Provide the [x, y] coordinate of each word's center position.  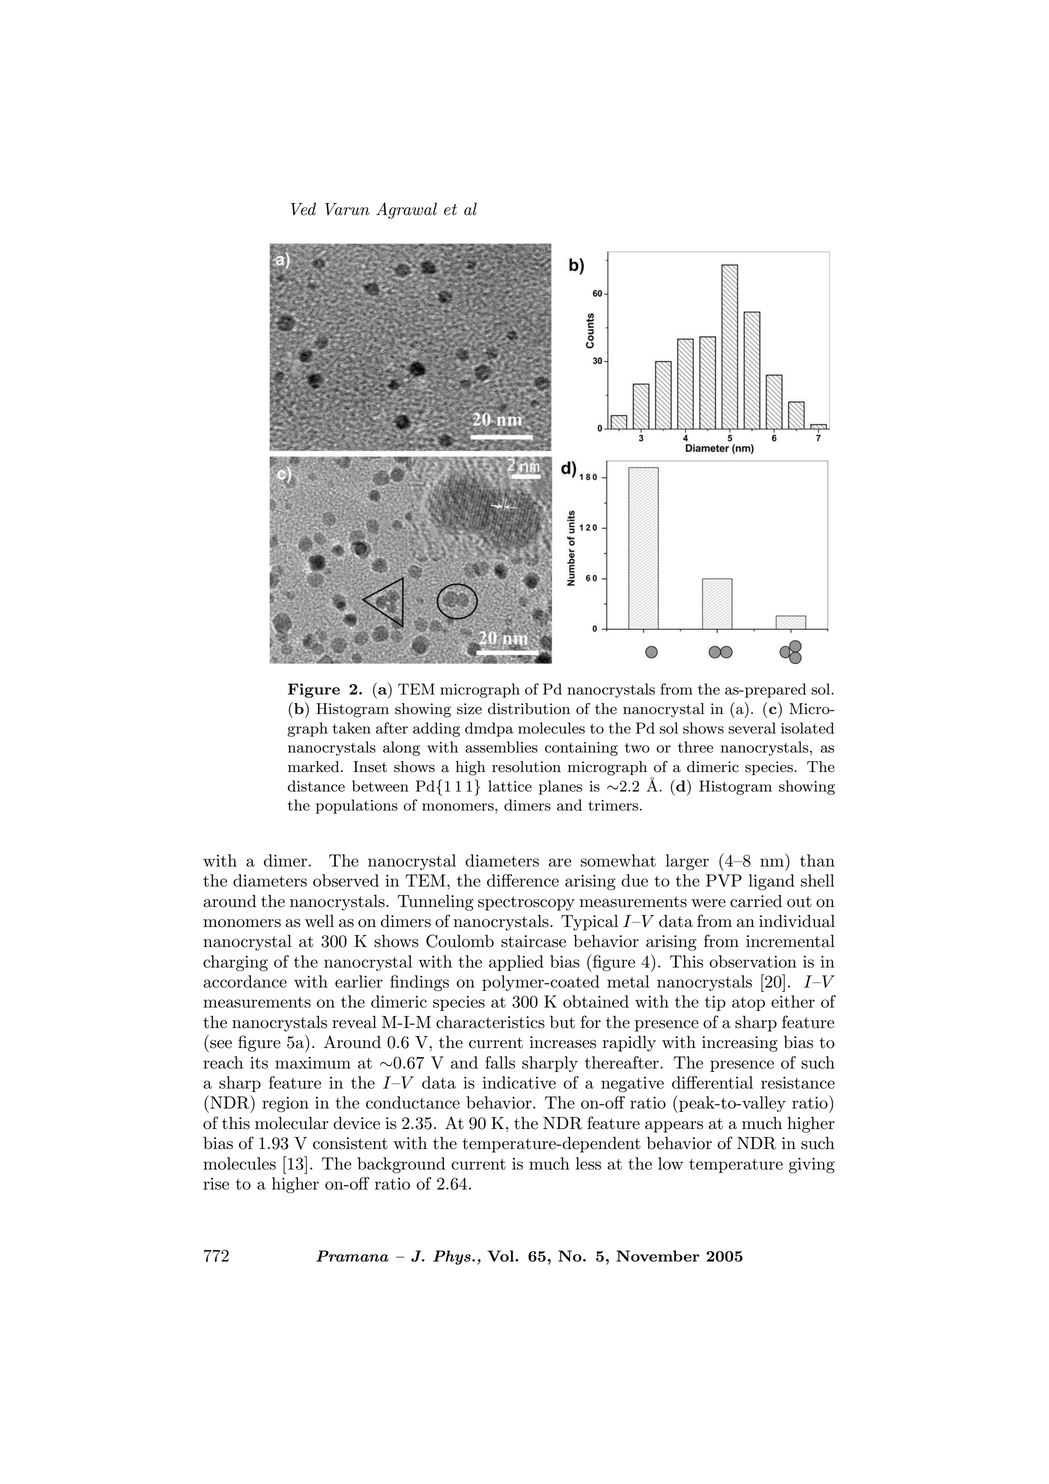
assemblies [501, 747]
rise [216, 1184]
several [752, 728]
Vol [501, 1256]
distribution [529, 709]
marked [315, 767]
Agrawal [406, 210]
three [695, 747]
